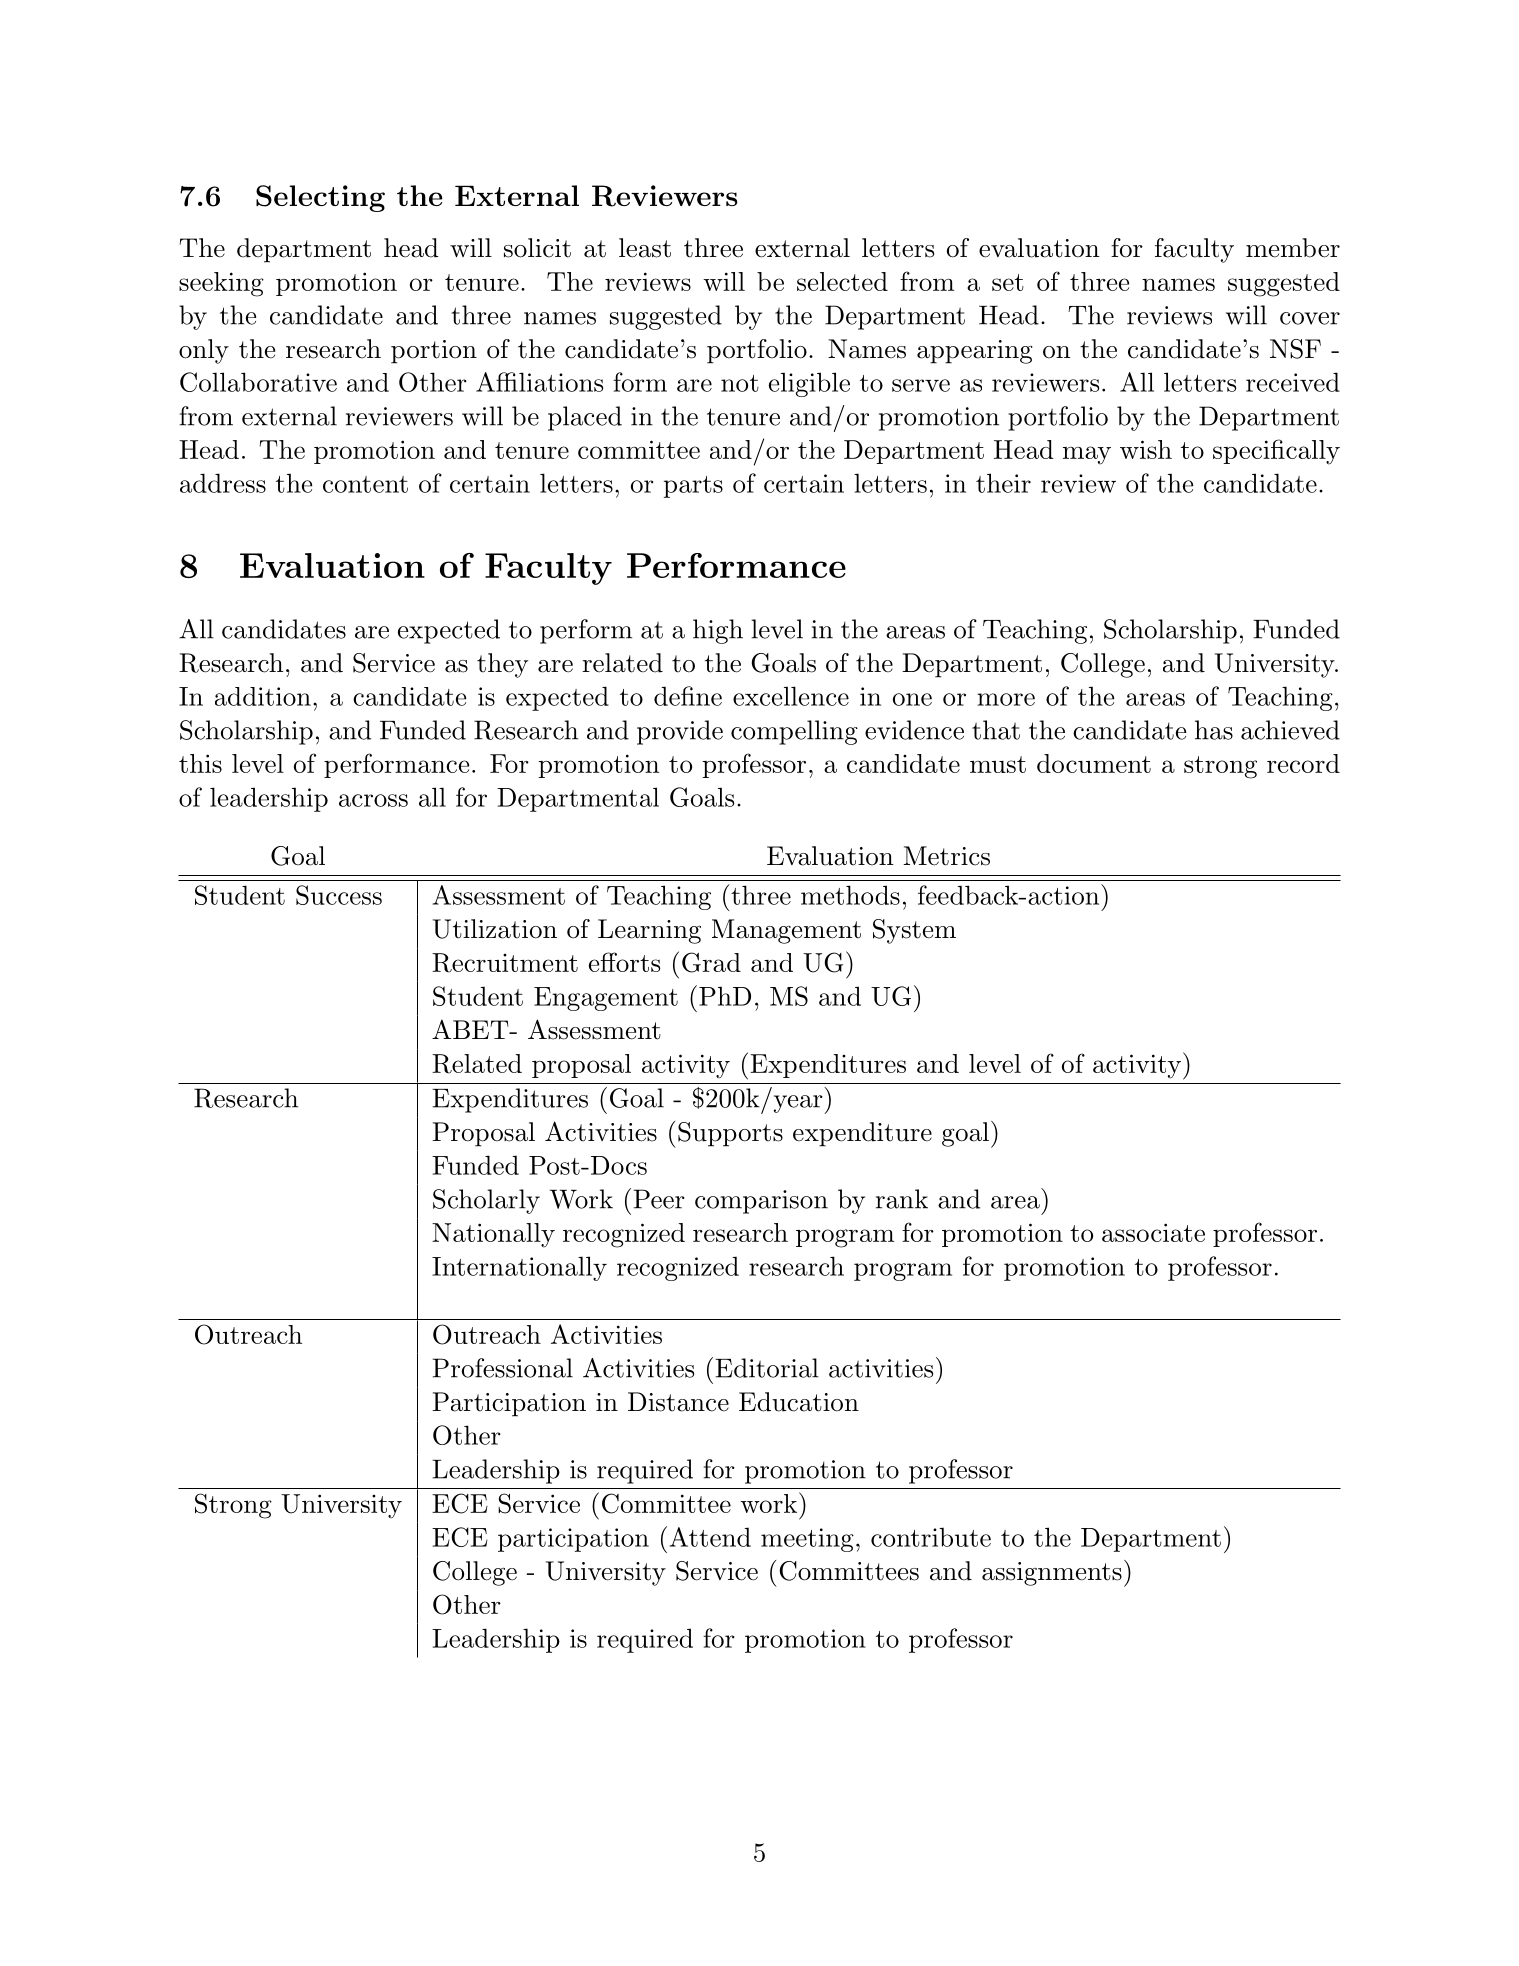  I want to click on member, so click(1293, 248).
